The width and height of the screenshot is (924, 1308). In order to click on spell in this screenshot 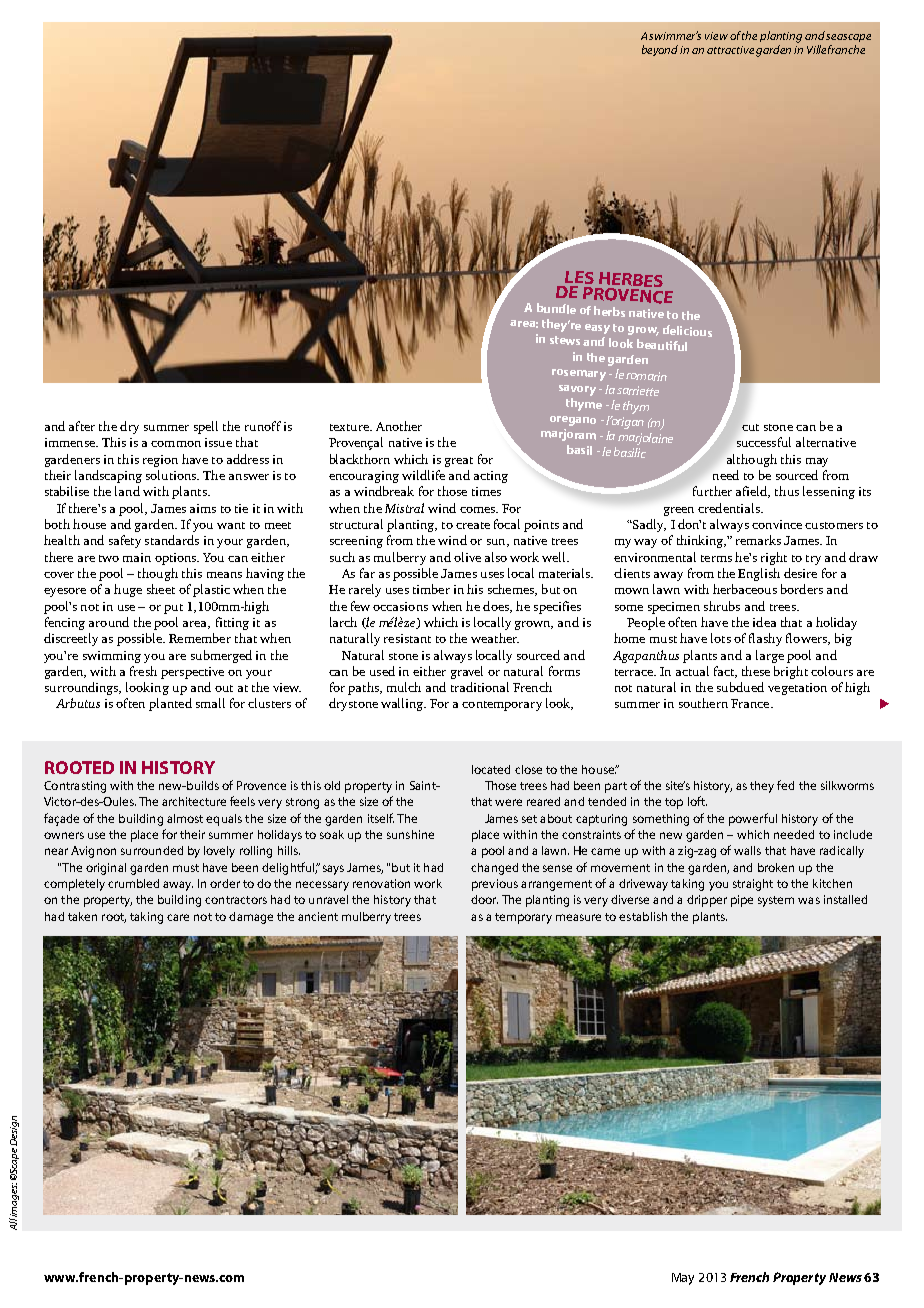, I will do `click(206, 427)`.
